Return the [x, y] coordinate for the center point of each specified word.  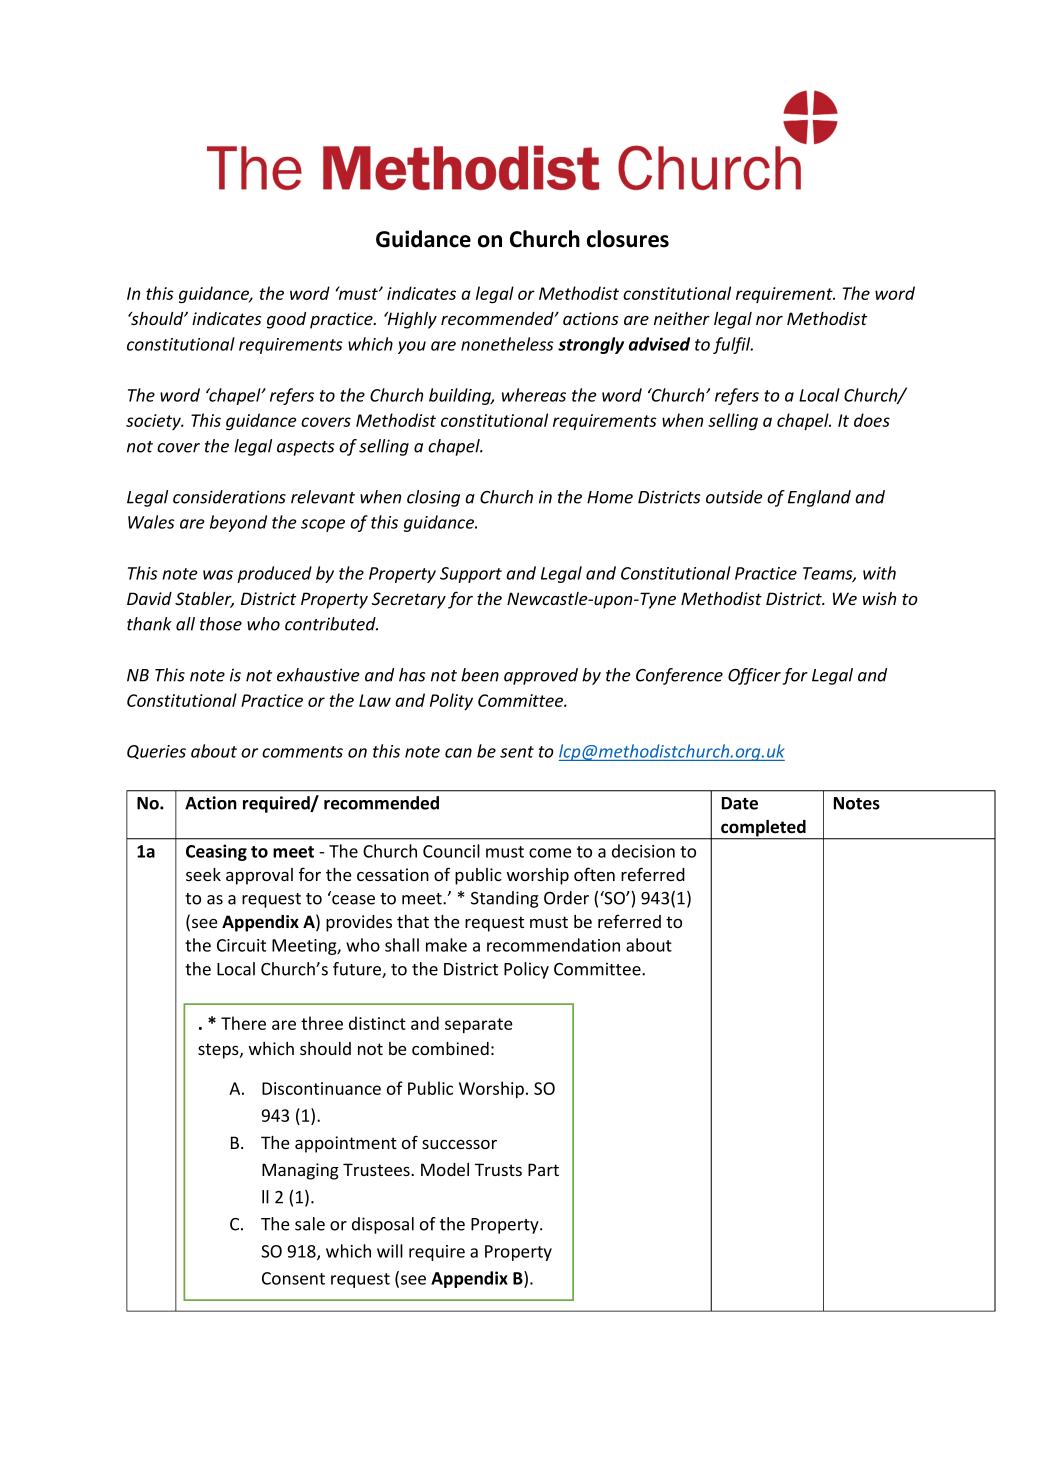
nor [769, 320]
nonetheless [507, 344]
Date [740, 803]
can [458, 753]
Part [543, 1169]
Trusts [498, 1169]
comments [302, 752]
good [286, 320]
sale [310, 1224]
